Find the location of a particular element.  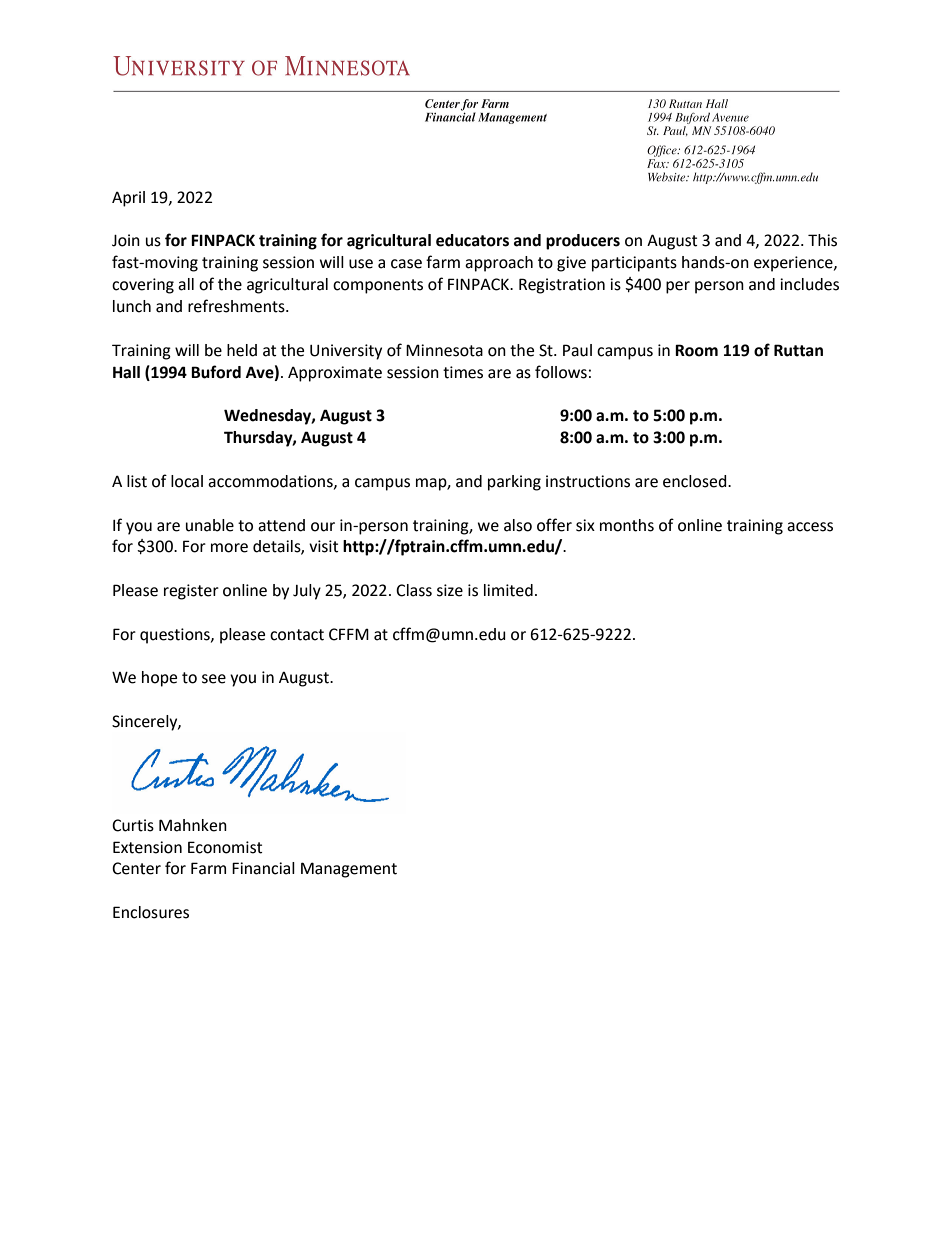

Economist is located at coordinates (225, 847).
